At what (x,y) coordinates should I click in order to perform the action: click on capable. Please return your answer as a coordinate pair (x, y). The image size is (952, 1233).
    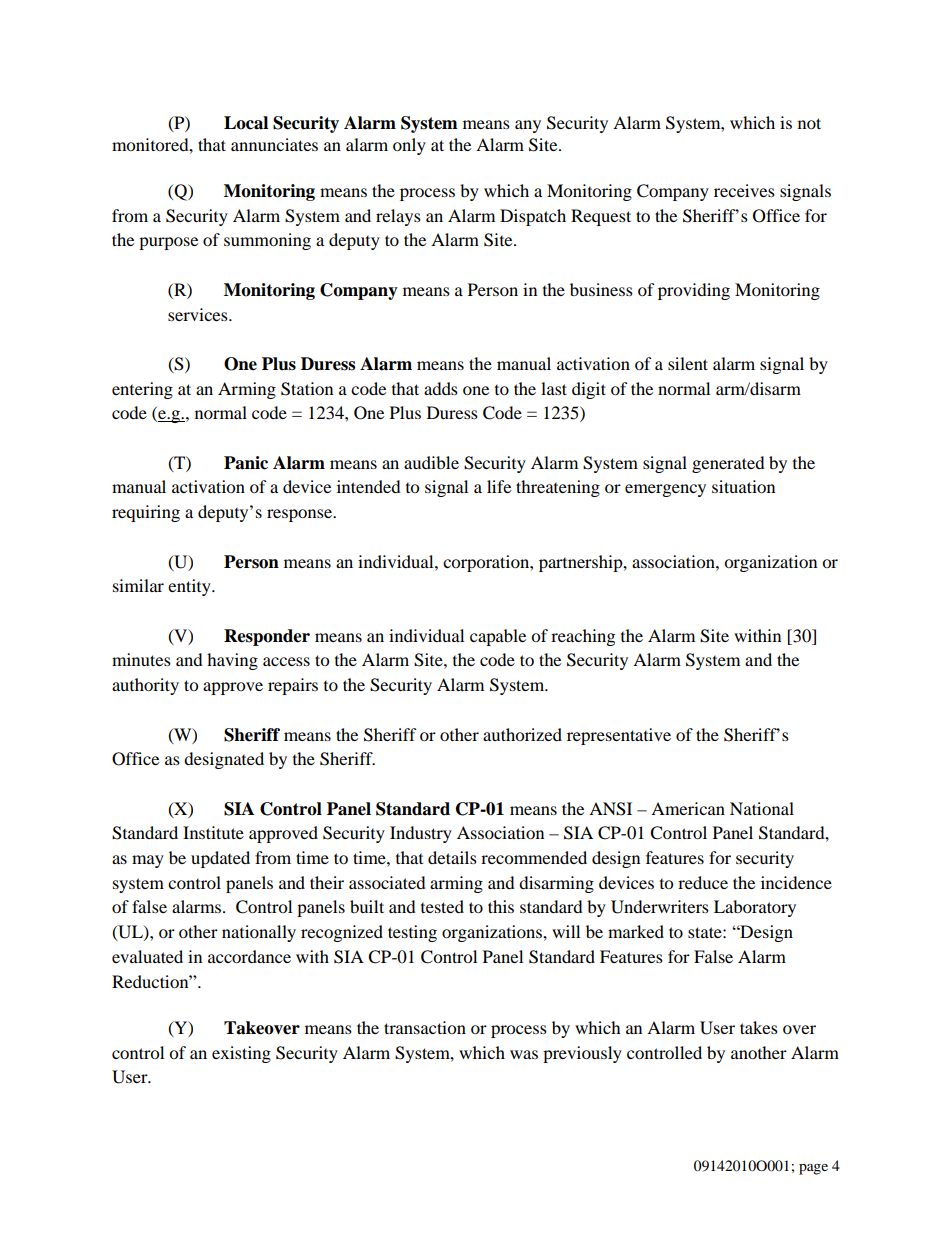
    Looking at the image, I should click on (498, 637).
